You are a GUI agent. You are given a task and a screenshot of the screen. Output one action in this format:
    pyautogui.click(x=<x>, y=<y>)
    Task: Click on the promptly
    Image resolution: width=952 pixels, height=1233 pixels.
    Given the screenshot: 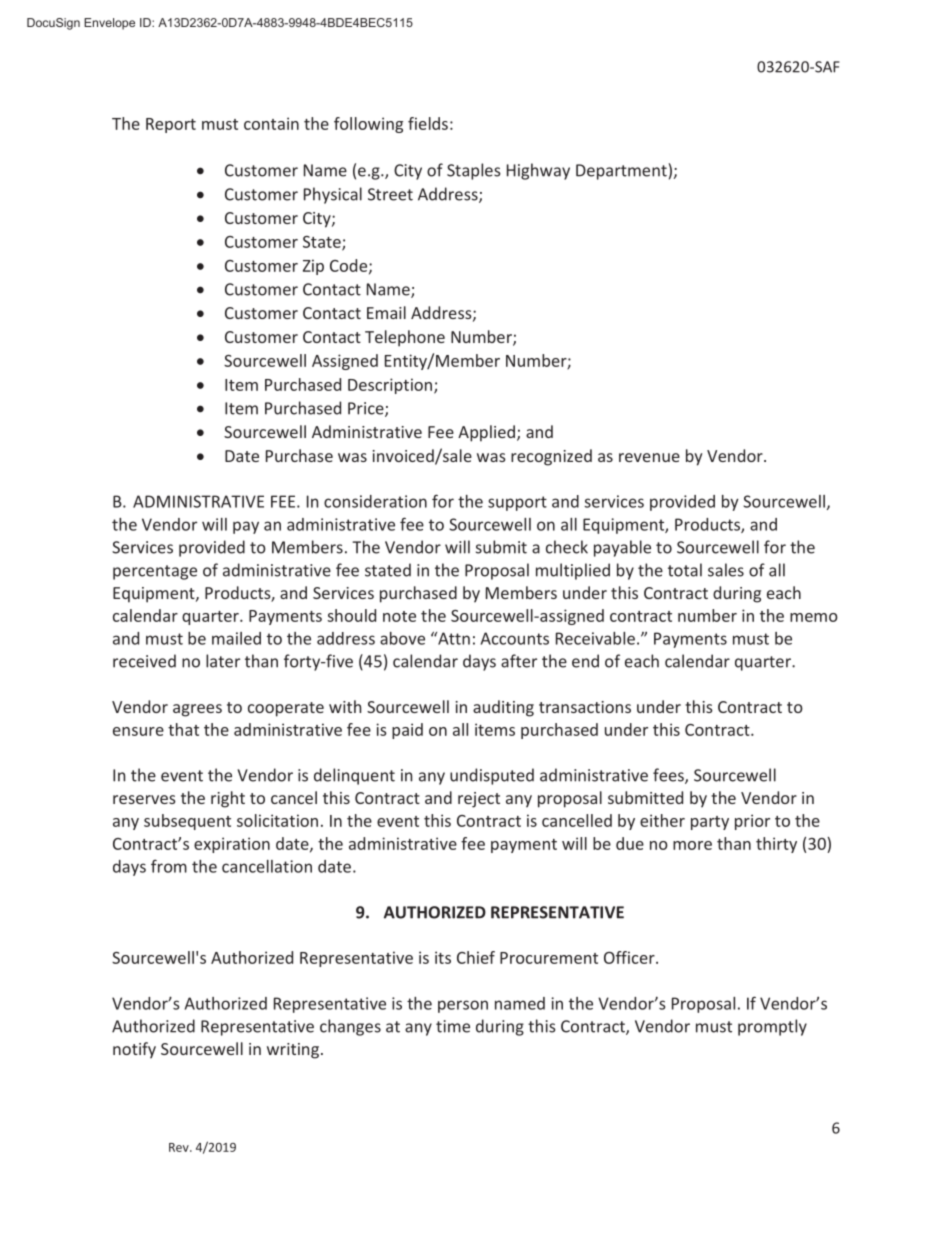 What is the action you would take?
    pyautogui.click(x=772, y=1027)
